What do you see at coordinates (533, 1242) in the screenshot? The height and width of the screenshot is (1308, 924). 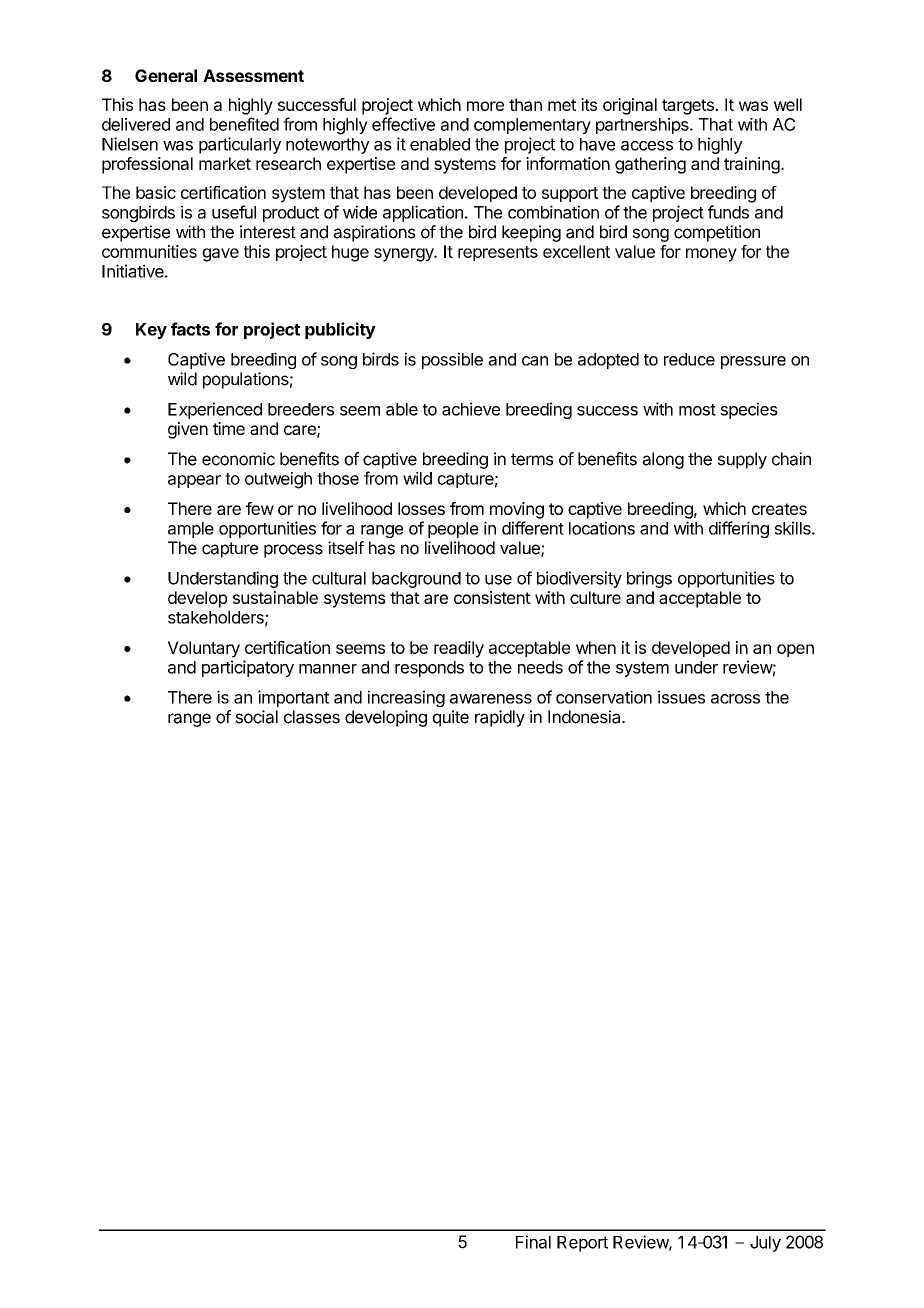 I see `Final` at bounding box center [533, 1242].
